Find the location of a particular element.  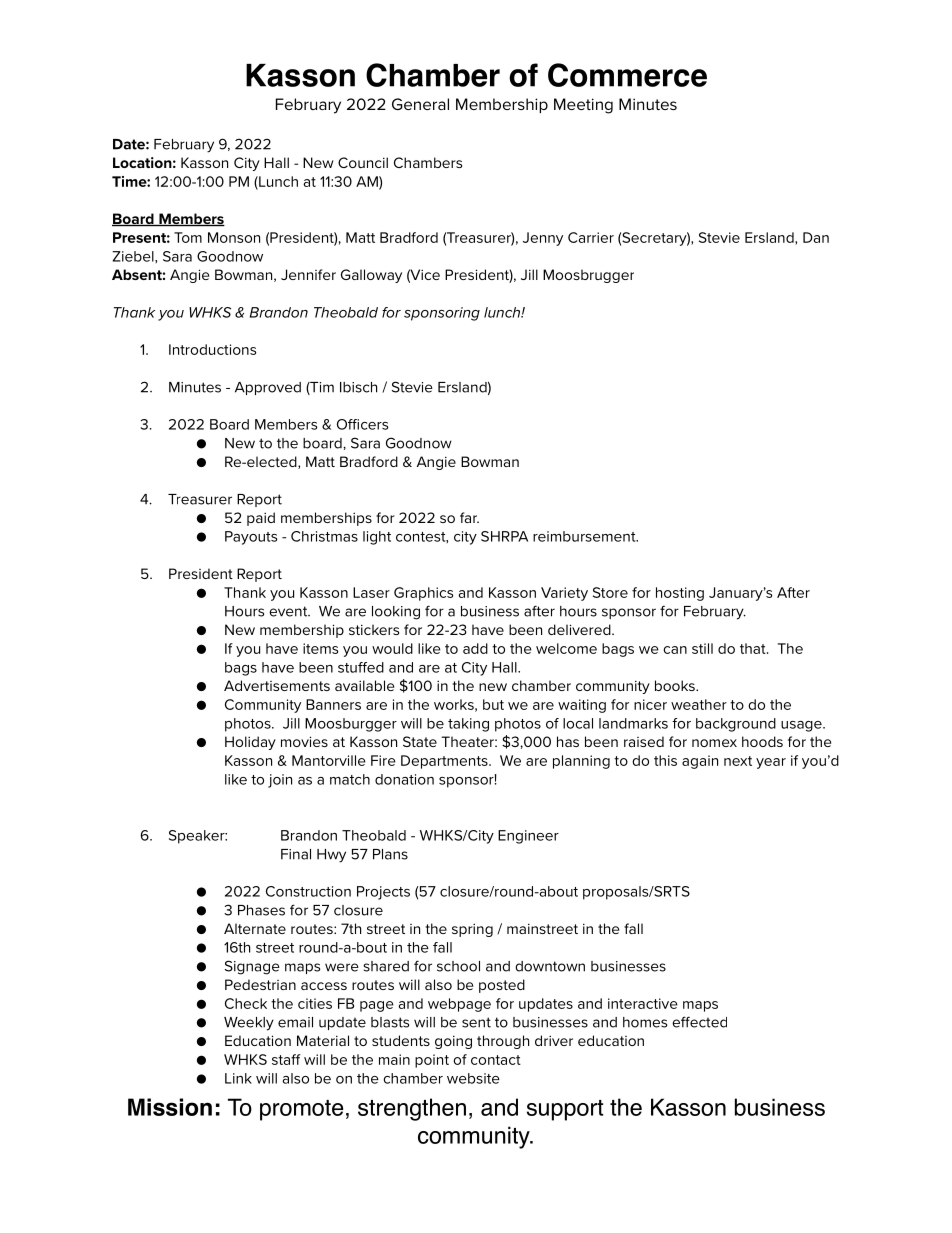

next is located at coordinates (738, 761).
